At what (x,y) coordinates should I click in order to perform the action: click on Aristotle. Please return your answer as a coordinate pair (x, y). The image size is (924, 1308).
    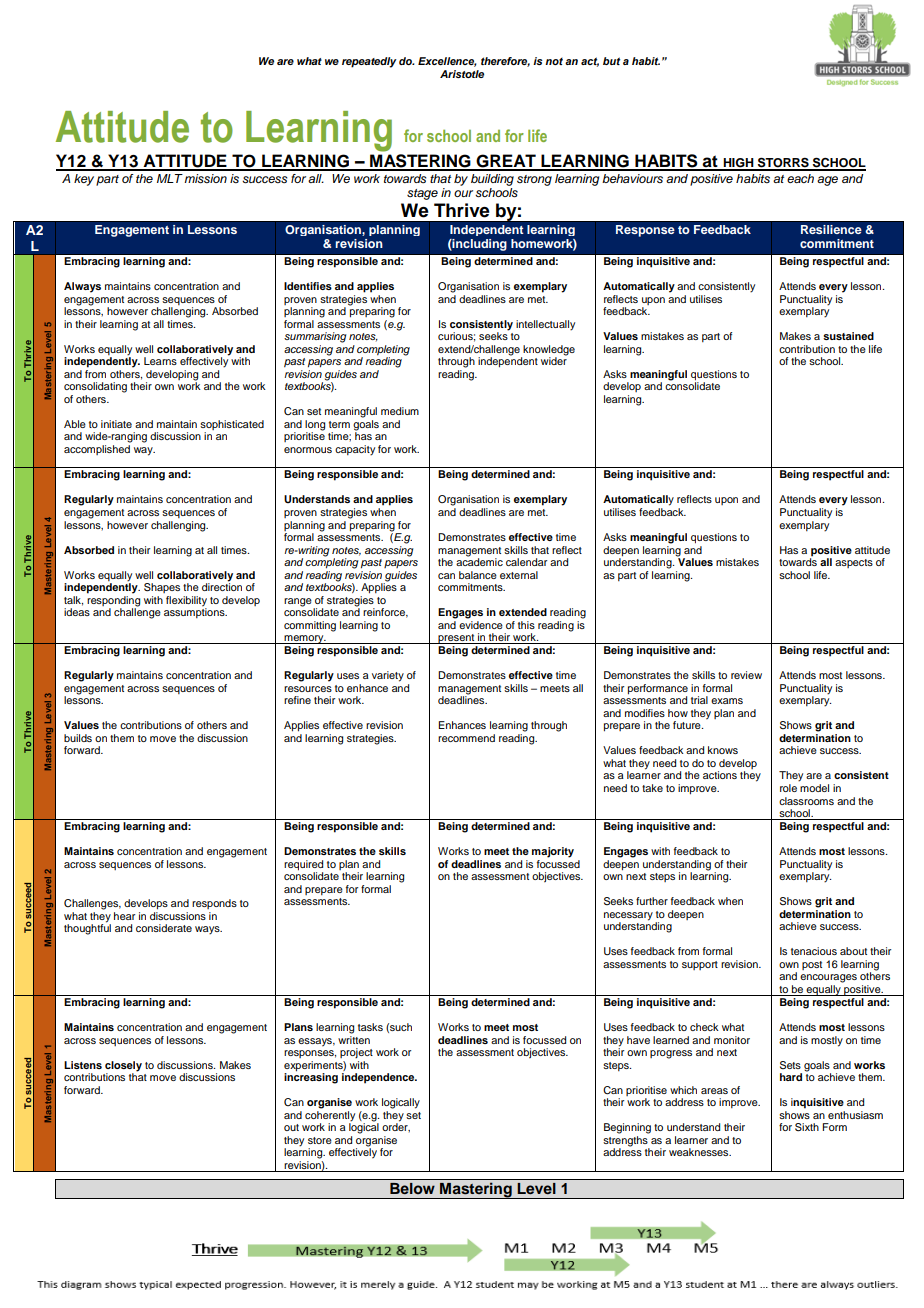
    Looking at the image, I should click on (462, 74).
